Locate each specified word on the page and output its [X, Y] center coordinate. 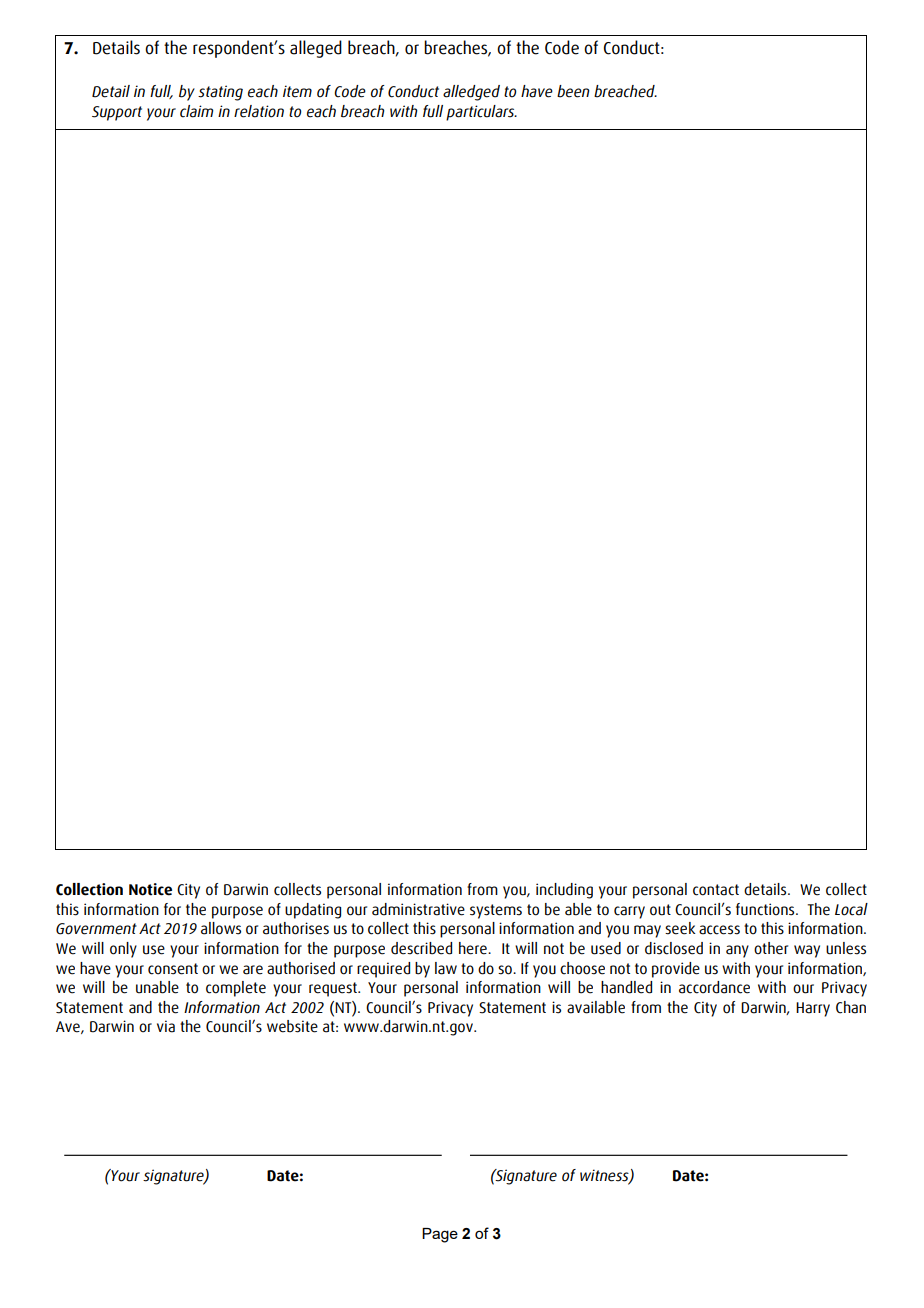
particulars [481, 113]
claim [196, 111]
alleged [316, 49]
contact [716, 890]
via [166, 1026]
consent [173, 969]
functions [766, 909]
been [573, 91]
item [297, 91]
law [446, 968]
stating [220, 93]
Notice [150, 889]
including [564, 891]
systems [496, 911]
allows [221, 928]
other [771, 948]
